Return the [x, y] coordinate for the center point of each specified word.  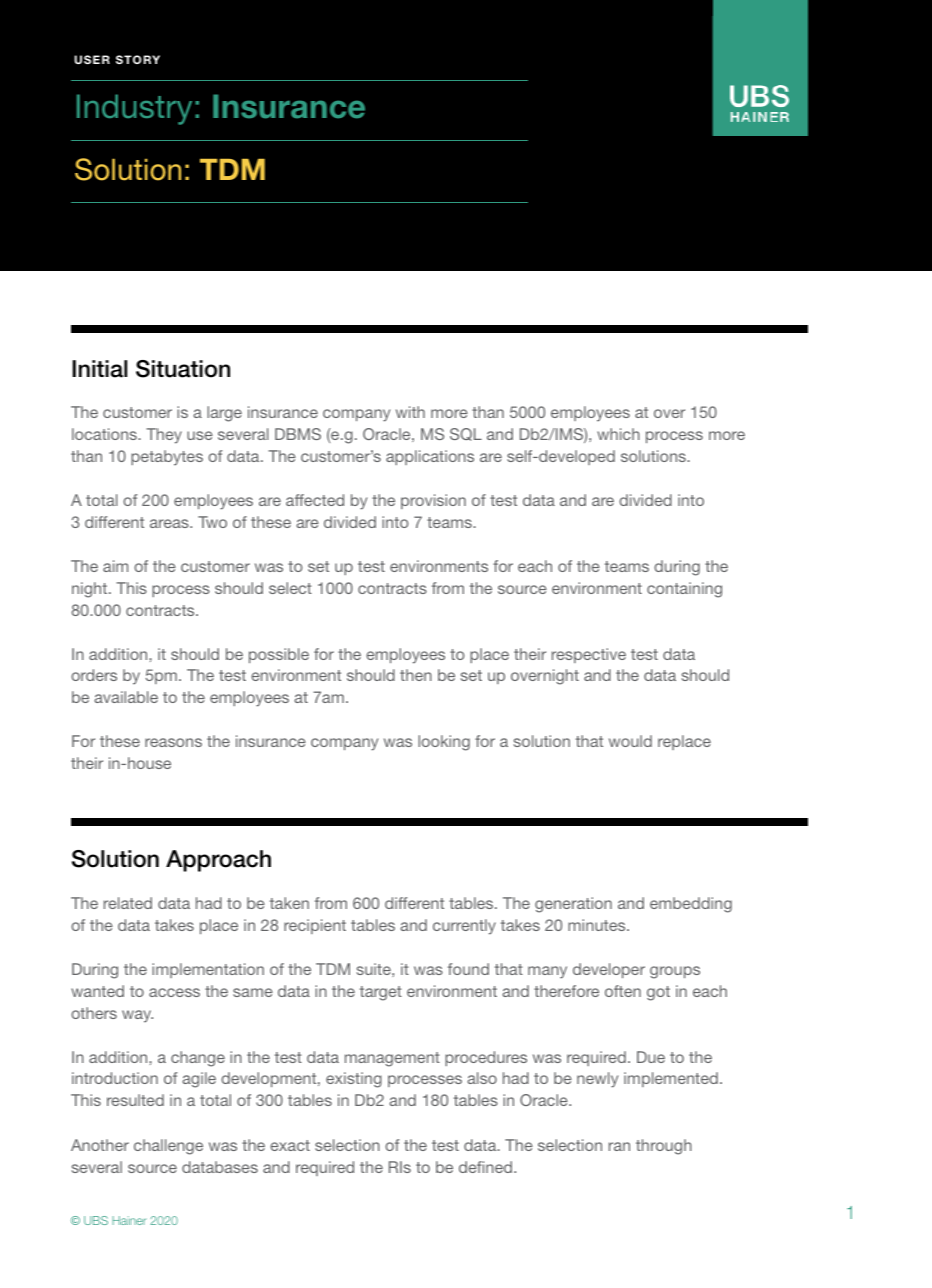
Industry [134, 109]
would [630, 741]
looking [444, 743]
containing [684, 590]
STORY [138, 59]
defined [487, 1167]
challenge [168, 1147]
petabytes [167, 458]
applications [430, 457]
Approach [218, 861]
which [618, 434]
